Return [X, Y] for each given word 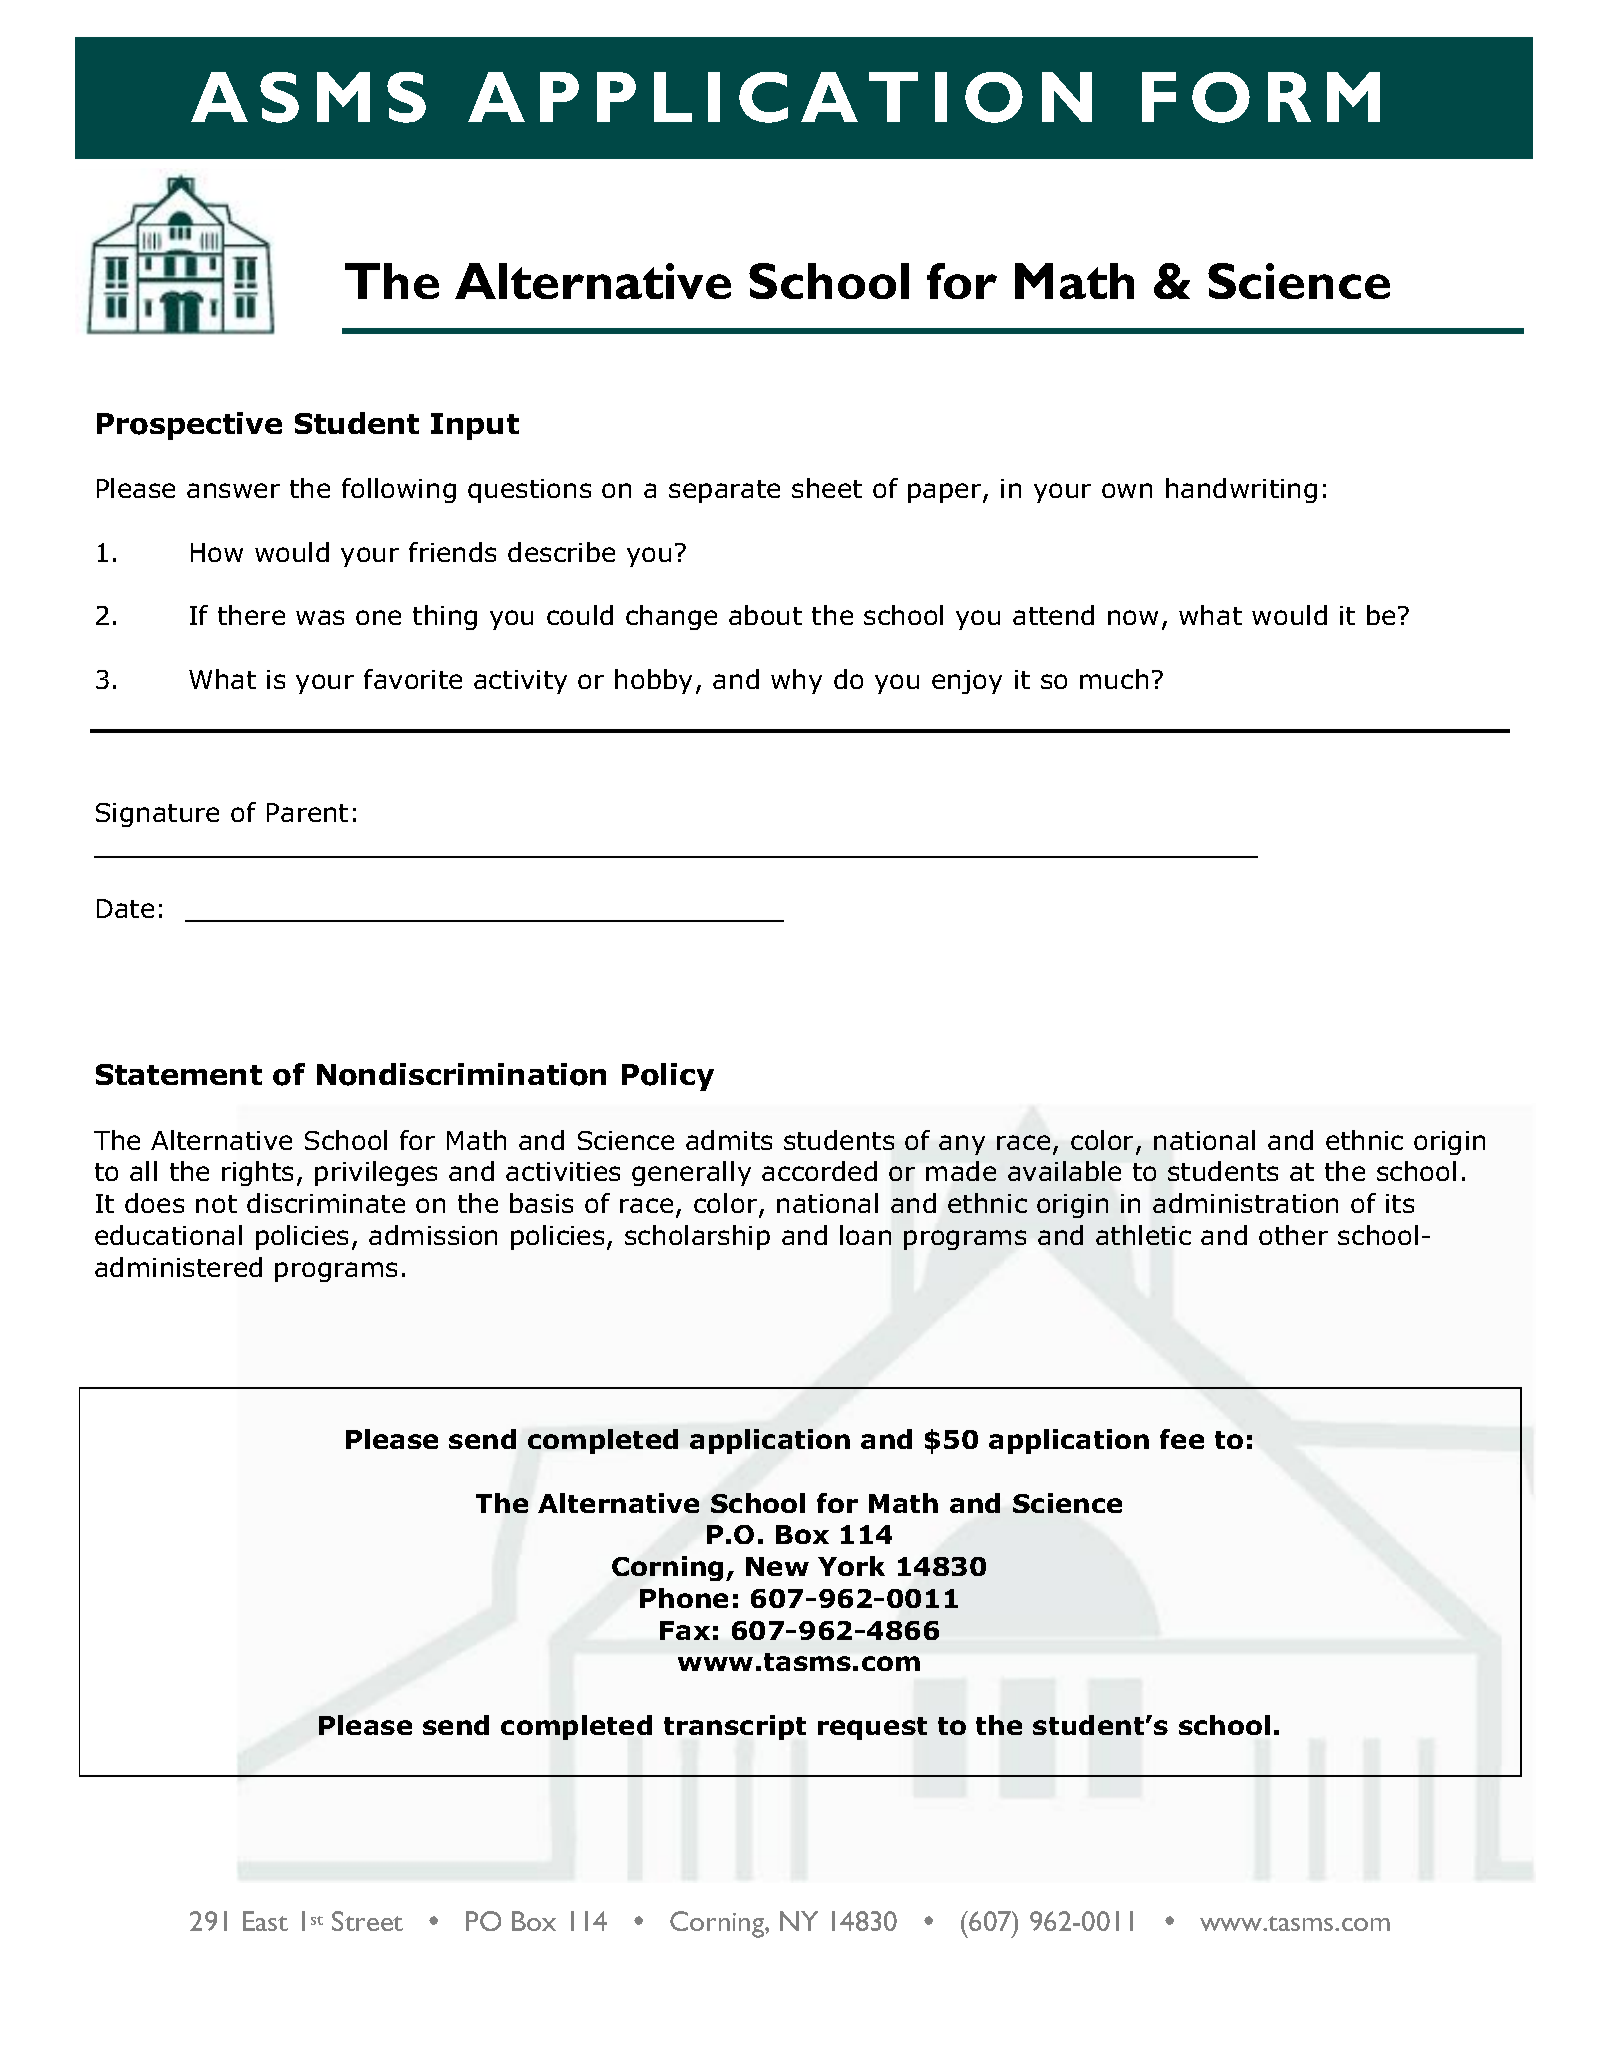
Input [475, 426]
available [1064, 1171]
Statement [179, 1074]
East [265, 1921]
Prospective [189, 426]
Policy [668, 1077]
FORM [1261, 97]
